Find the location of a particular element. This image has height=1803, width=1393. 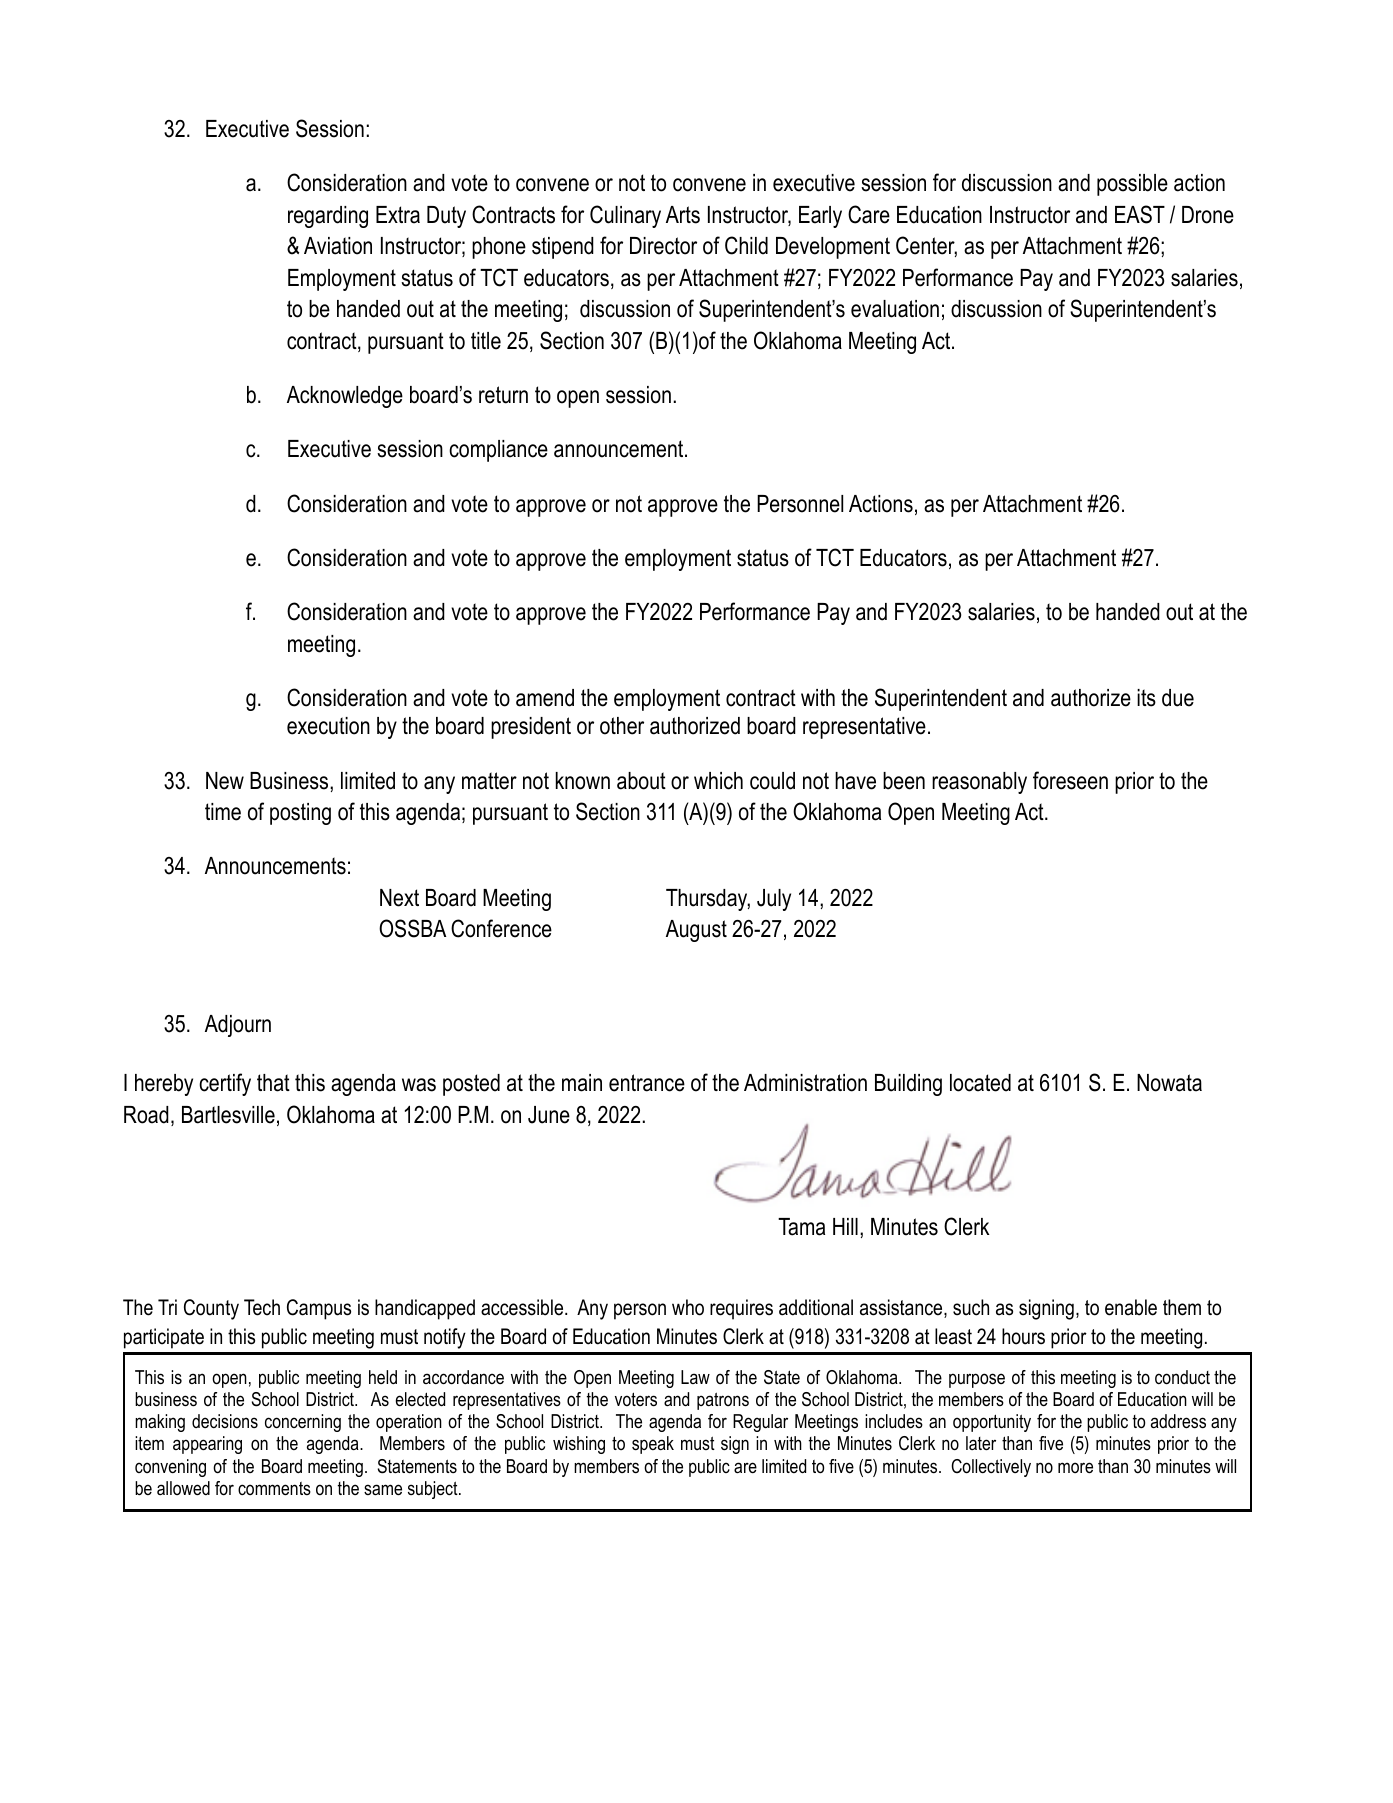

about is located at coordinates (641, 781).
